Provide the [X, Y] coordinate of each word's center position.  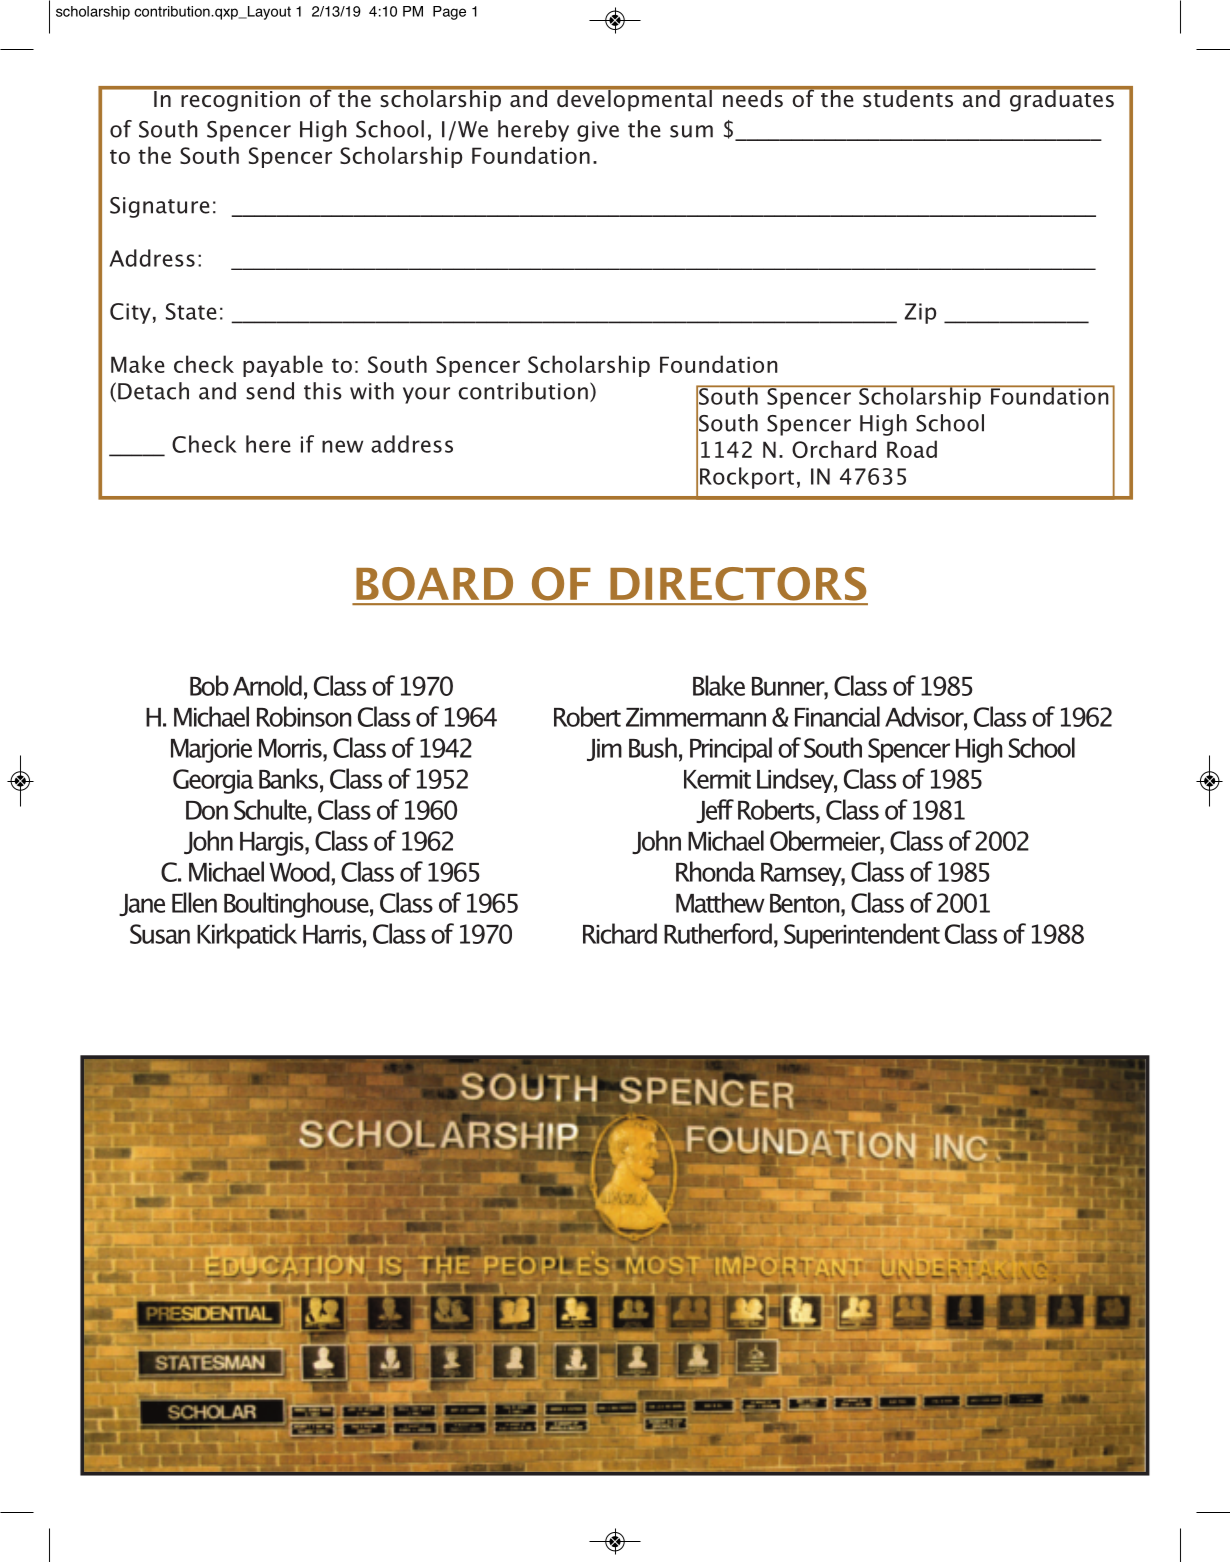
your [426, 395]
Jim [604, 750]
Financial [837, 716]
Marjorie [211, 751]
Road [912, 449]
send [270, 391]
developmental [634, 99]
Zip [920, 313]
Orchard [834, 449]
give [598, 131]
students [908, 97]
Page [449, 13]
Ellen [194, 902]
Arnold [267, 685]
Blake [719, 685]
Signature [160, 207]
